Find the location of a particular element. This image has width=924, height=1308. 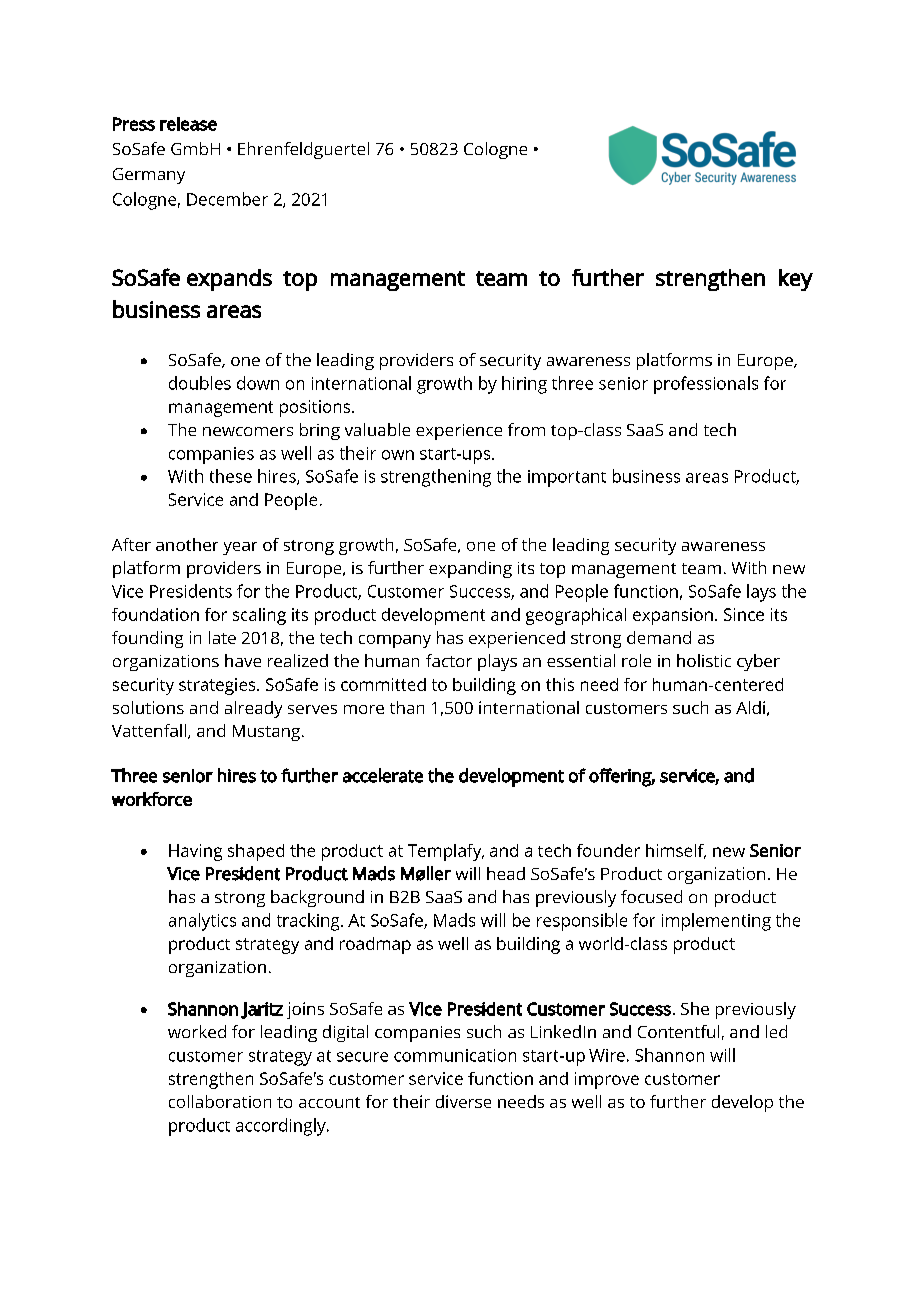

late is located at coordinates (222, 637).
